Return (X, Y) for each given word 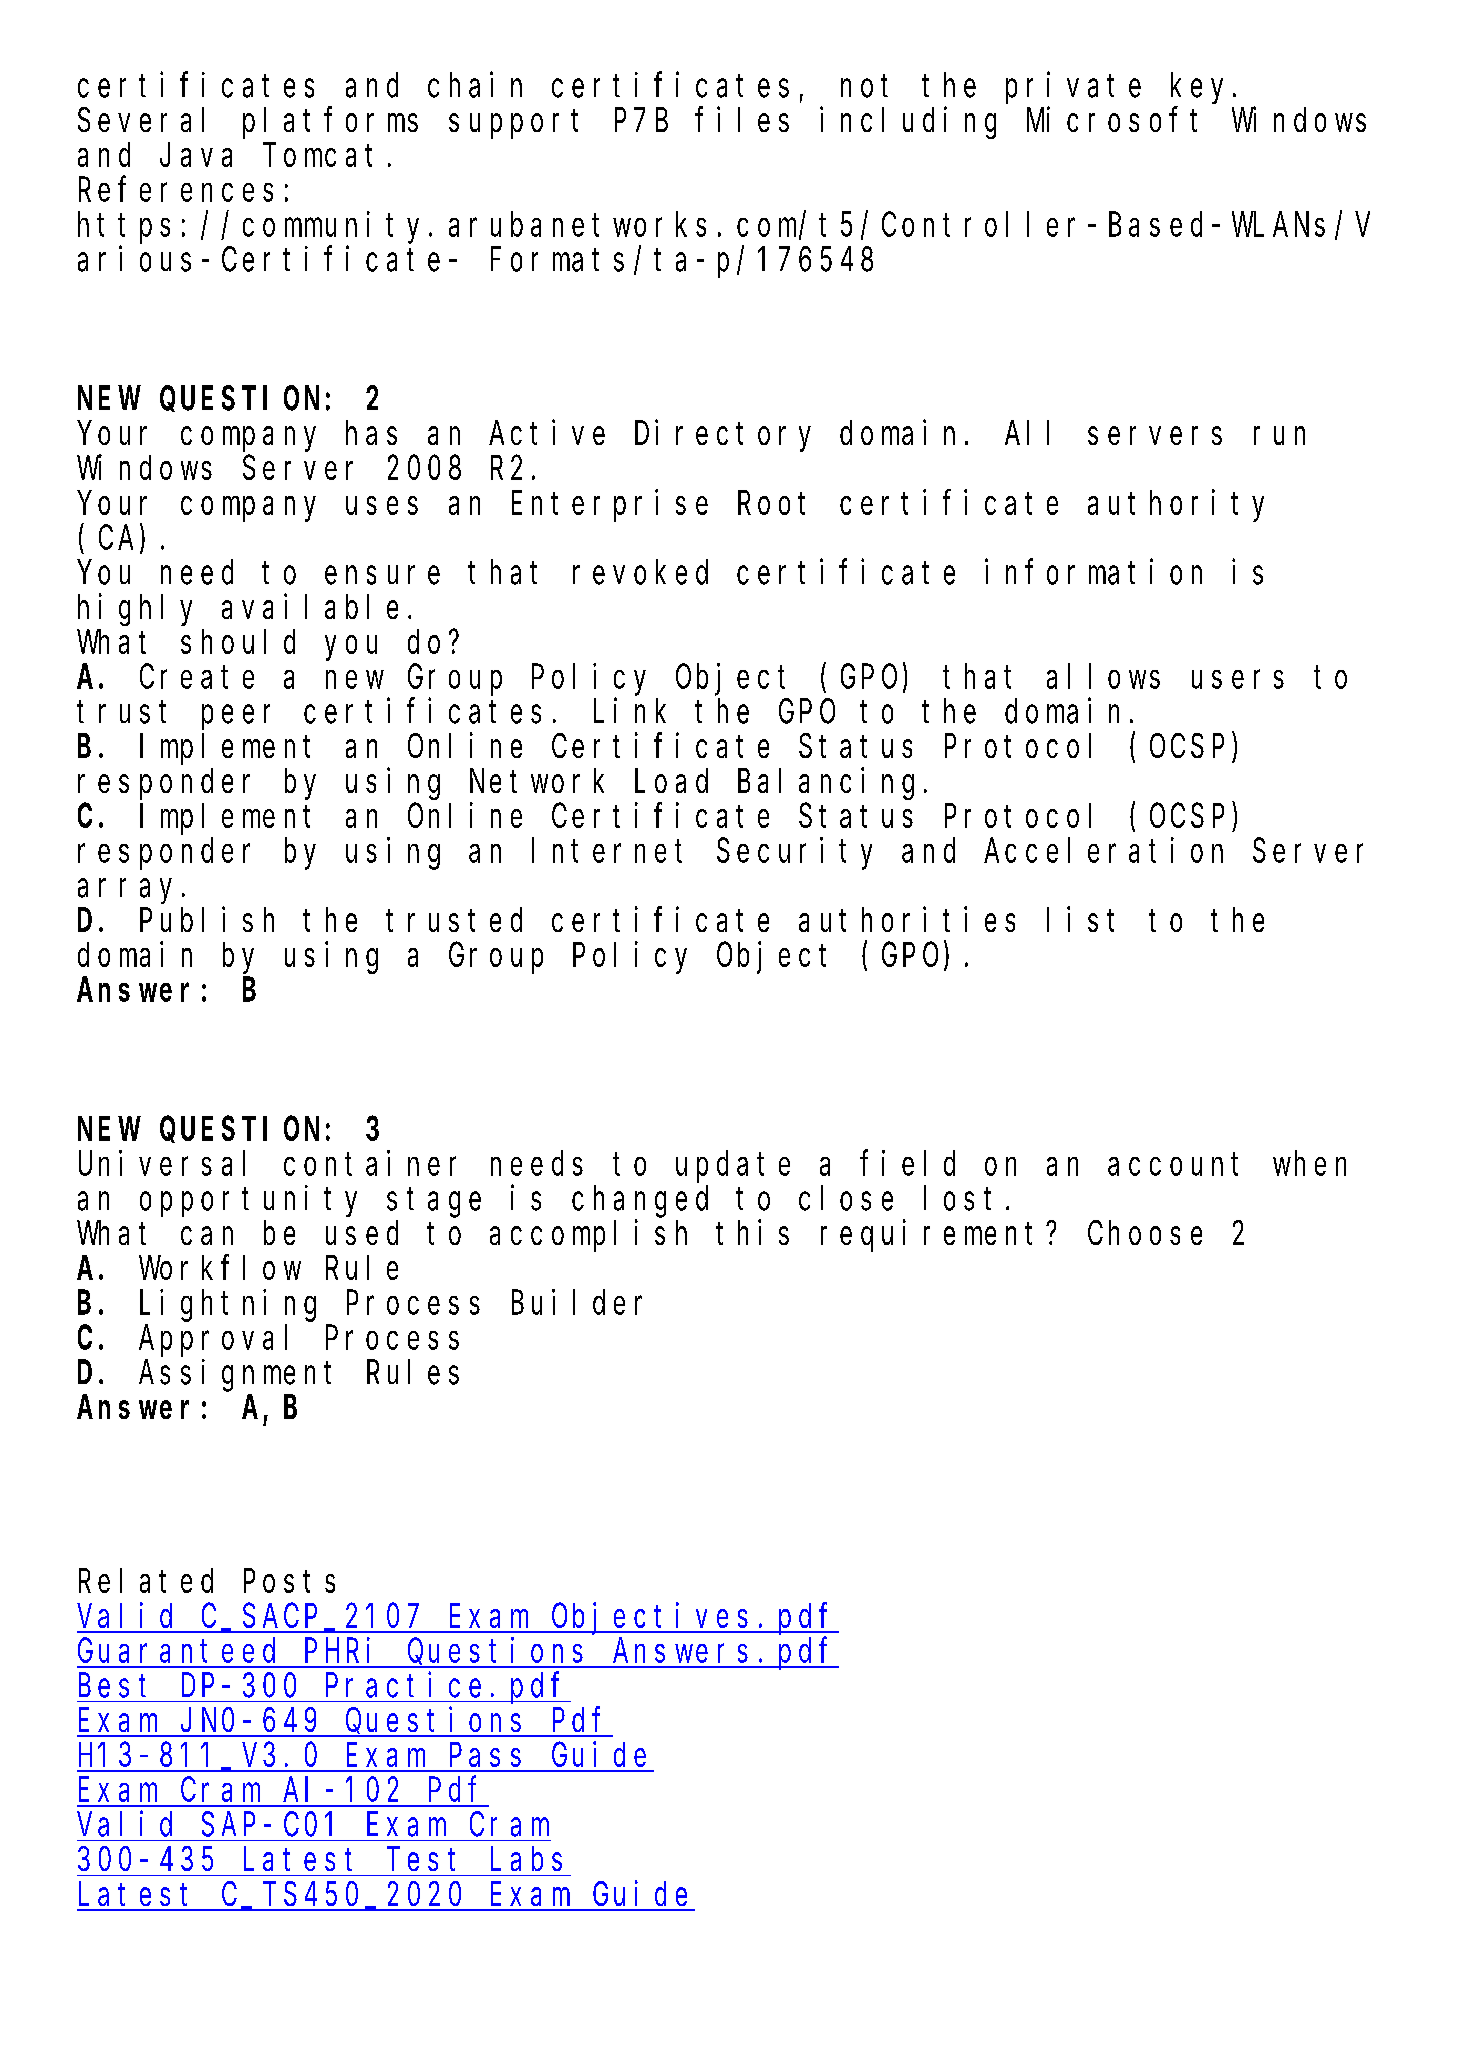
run (1279, 436)
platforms (330, 123)
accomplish (588, 1236)
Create (197, 677)
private (1073, 88)
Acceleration (1103, 850)
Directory (723, 436)
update (733, 1167)
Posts (289, 1582)
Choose (1145, 1233)
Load (671, 781)
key (1197, 88)
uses (382, 506)
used (362, 1233)
